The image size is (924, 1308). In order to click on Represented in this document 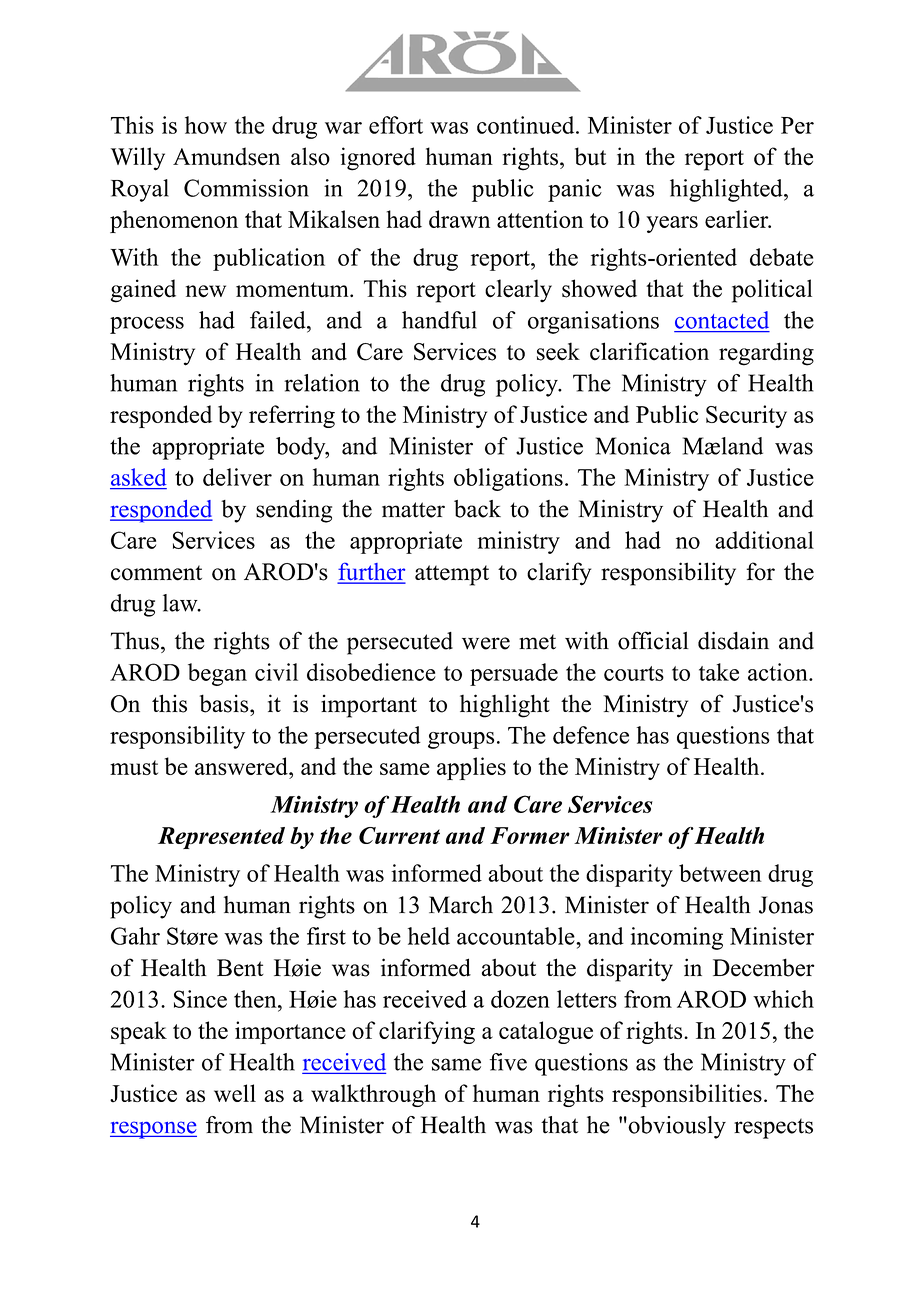, I will do `click(221, 838)`.
